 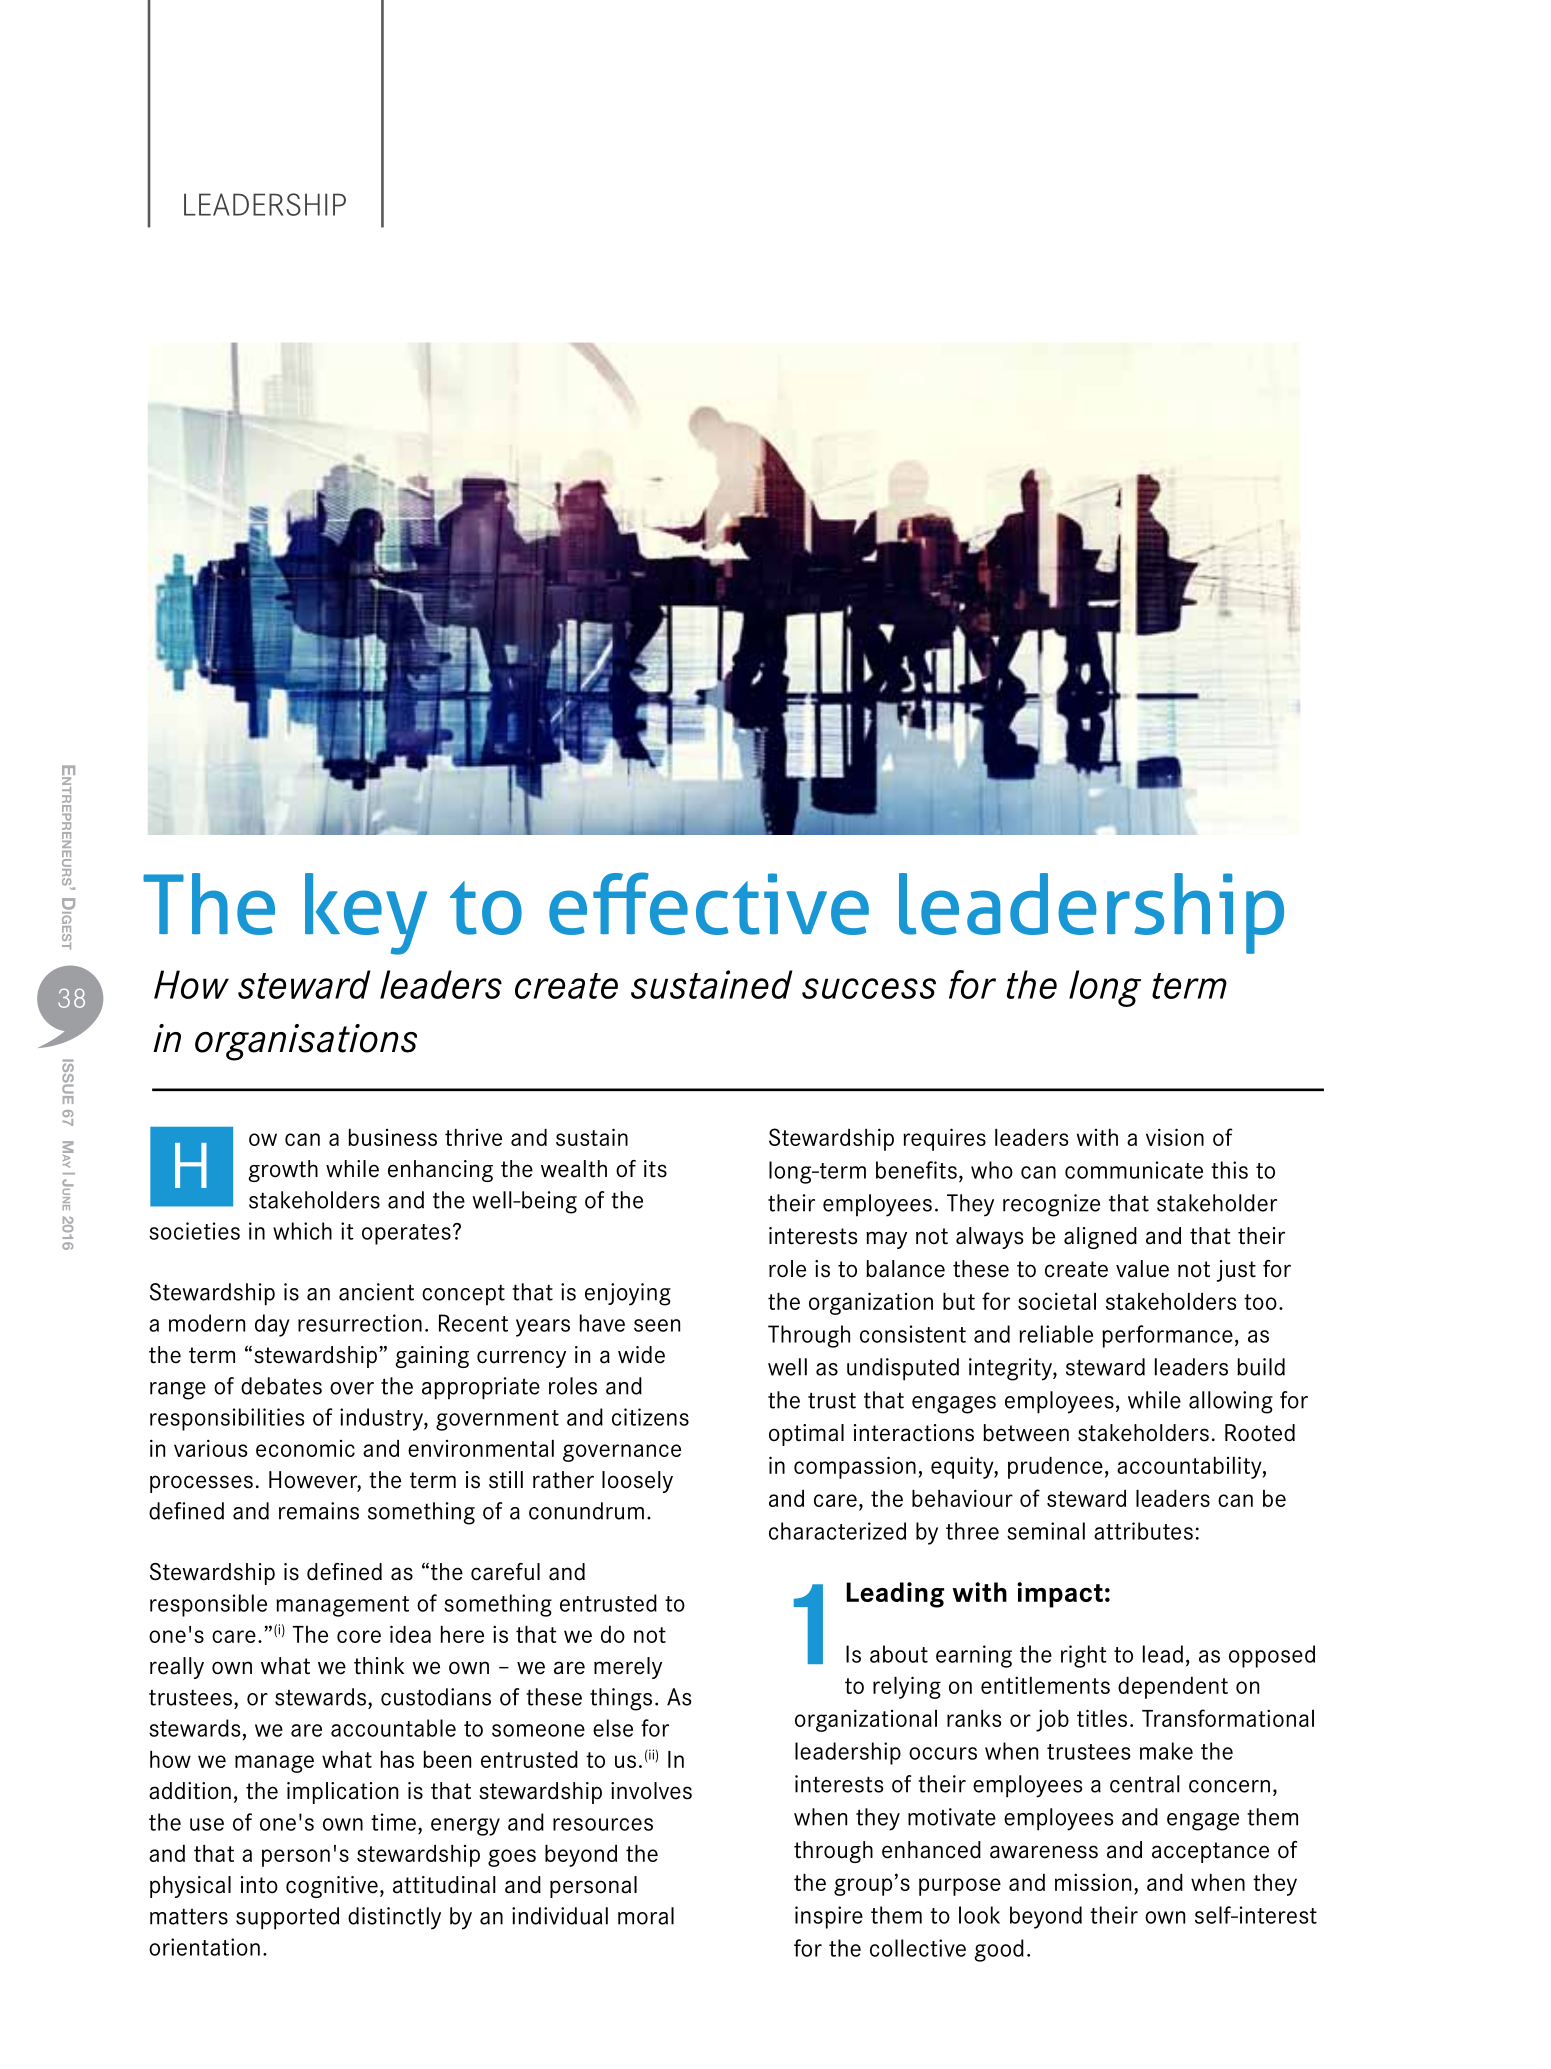 What do you see at coordinates (1175, 1137) in the screenshot?
I see `vision` at bounding box center [1175, 1137].
